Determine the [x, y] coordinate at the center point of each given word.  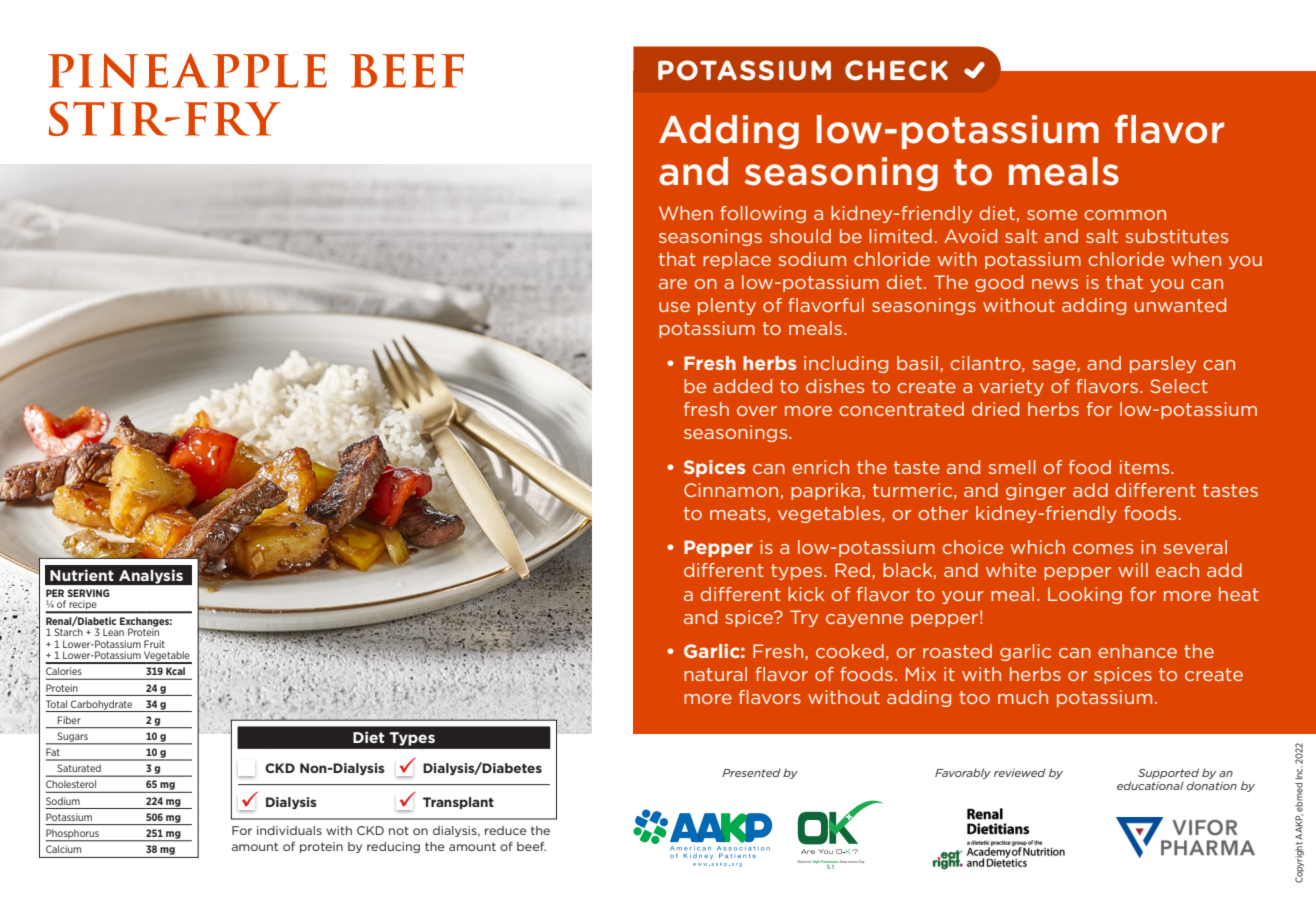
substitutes [1176, 236]
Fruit [154, 644]
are [673, 284]
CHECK [896, 70]
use [674, 307]
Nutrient [82, 575]
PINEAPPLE [187, 70]
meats [738, 513]
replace [737, 260]
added [742, 386]
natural [715, 674]
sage [1055, 366]
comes [1103, 549]
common [1125, 215]
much [1023, 697]
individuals [289, 830]
